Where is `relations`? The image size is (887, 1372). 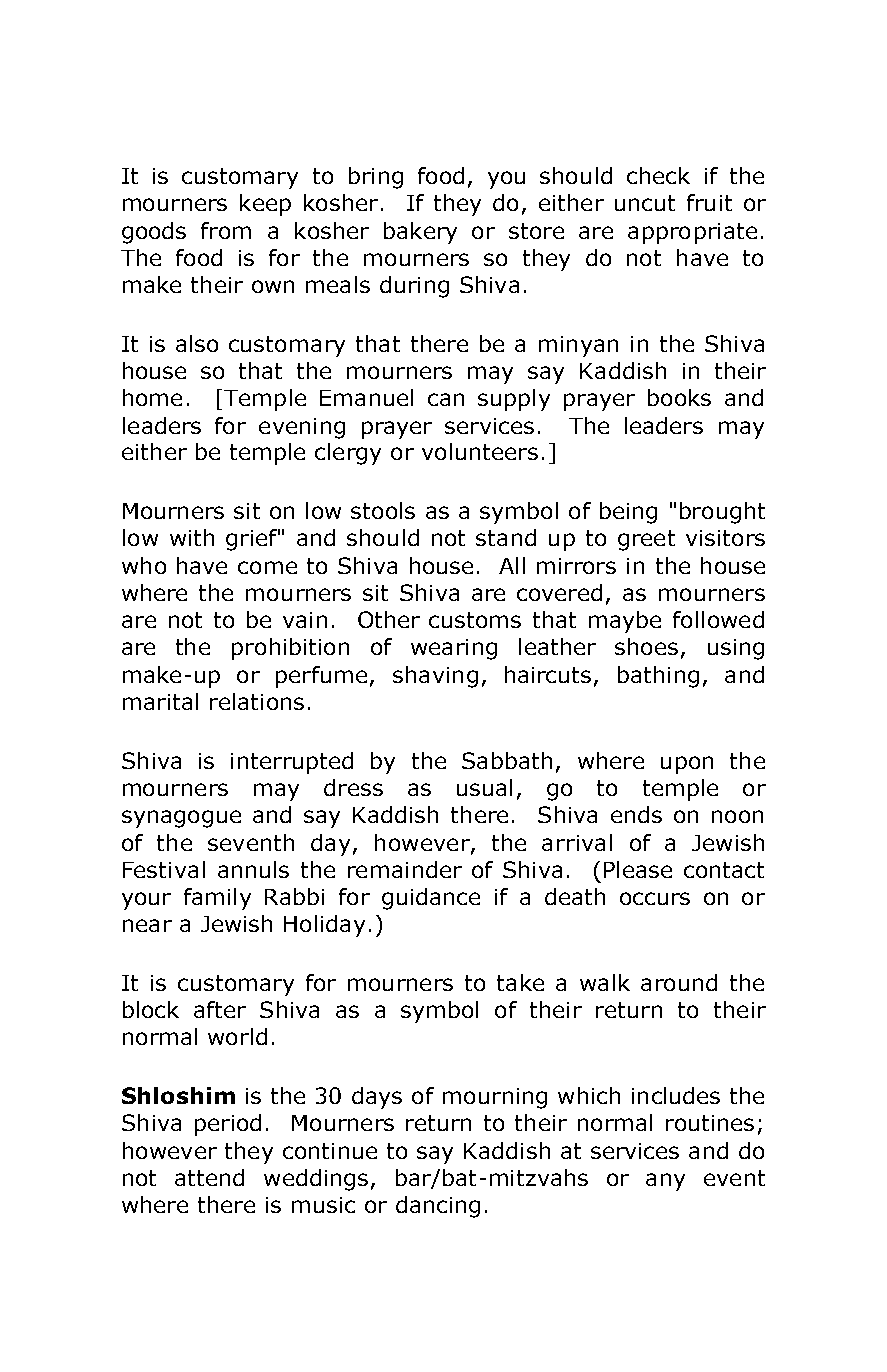
relations is located at coordinates (257, 701).
